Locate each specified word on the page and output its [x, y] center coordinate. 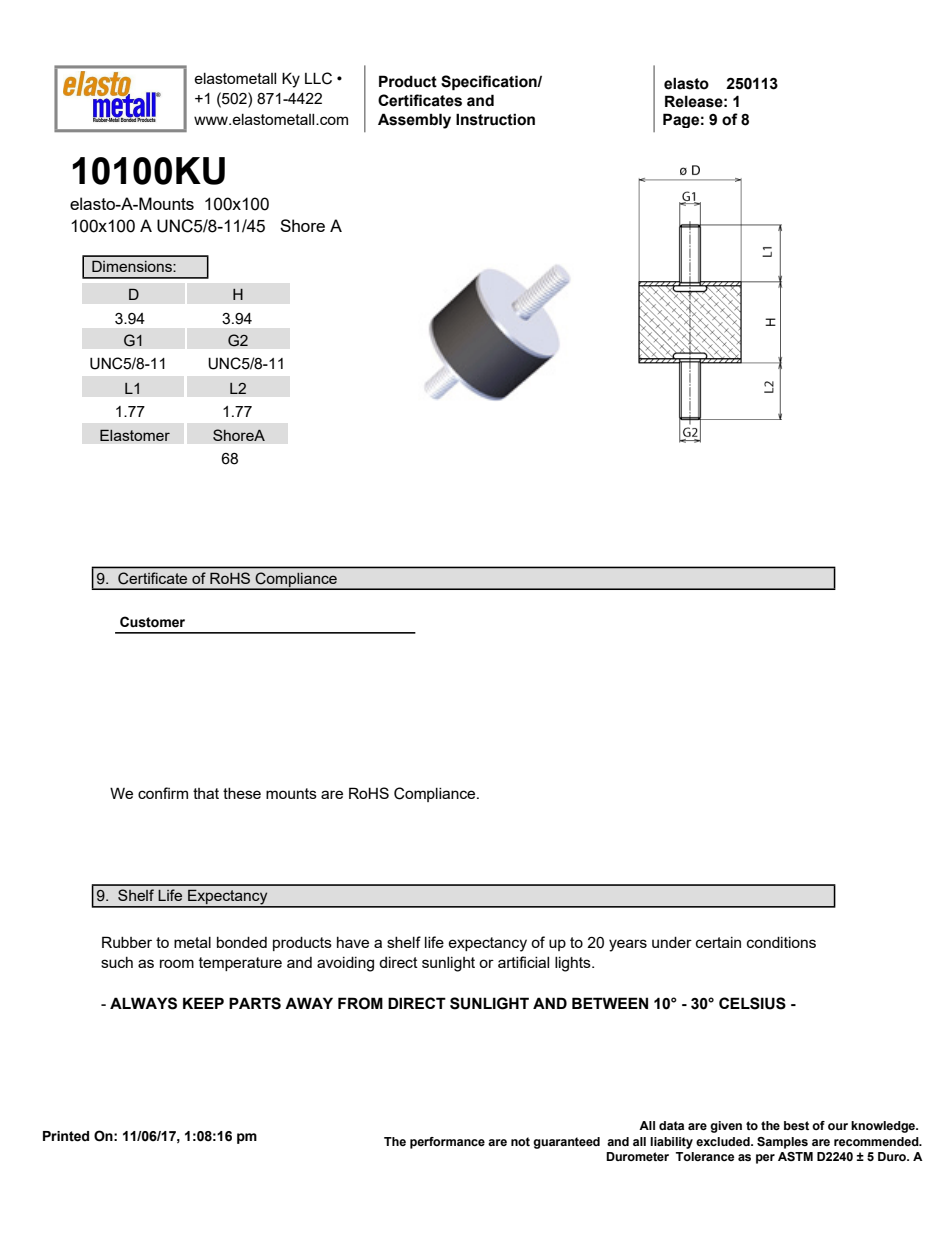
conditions [781, 942]
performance [447, 1143]
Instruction [495, 119]
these [242, 793]
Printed [66, 1136]
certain [718, 942]
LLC [318, 78]
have [353, 942]
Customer [152, 622]
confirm [163, 793]
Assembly [414, 121]
